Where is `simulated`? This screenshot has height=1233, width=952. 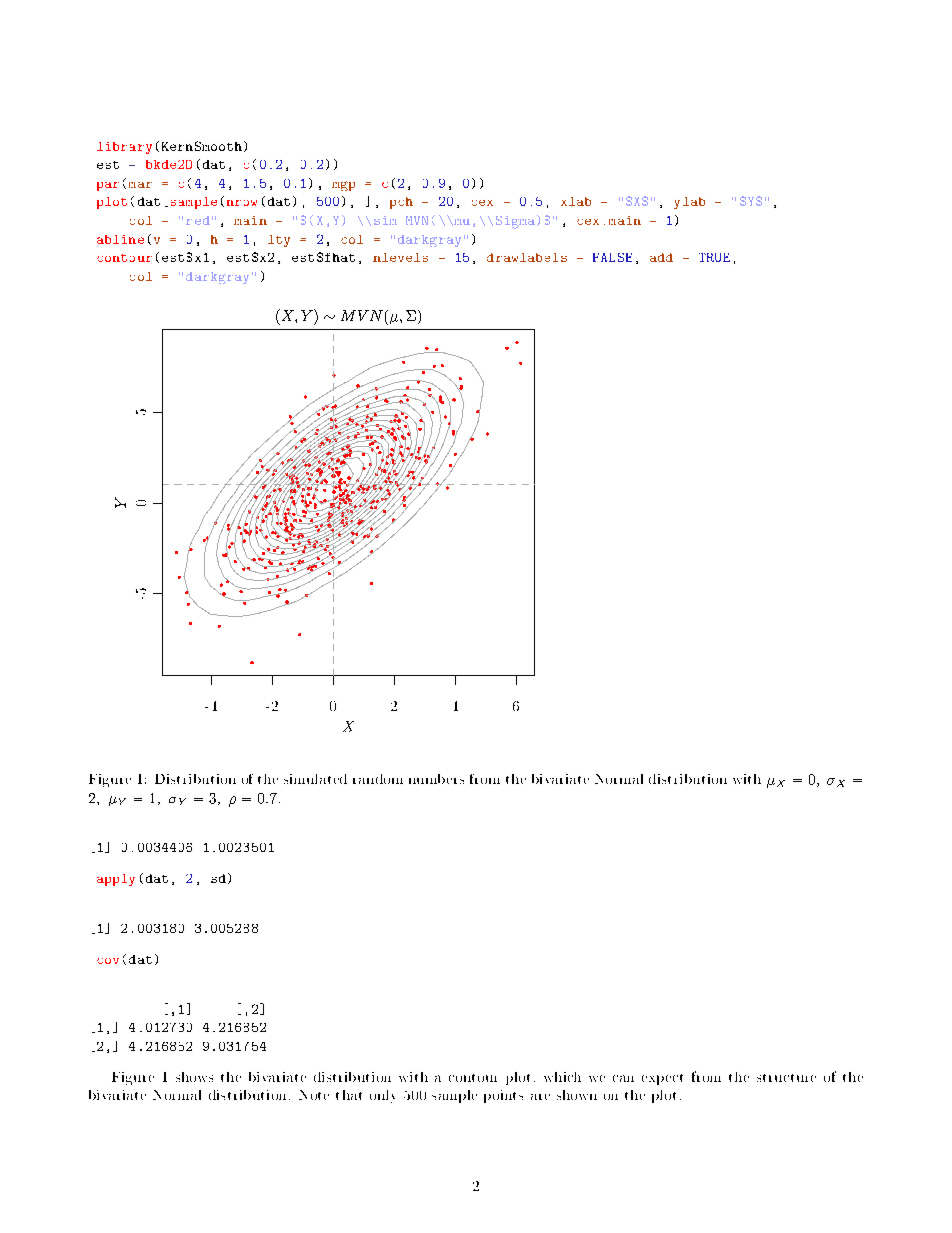 simulated is located at coordinates (315, 779).
